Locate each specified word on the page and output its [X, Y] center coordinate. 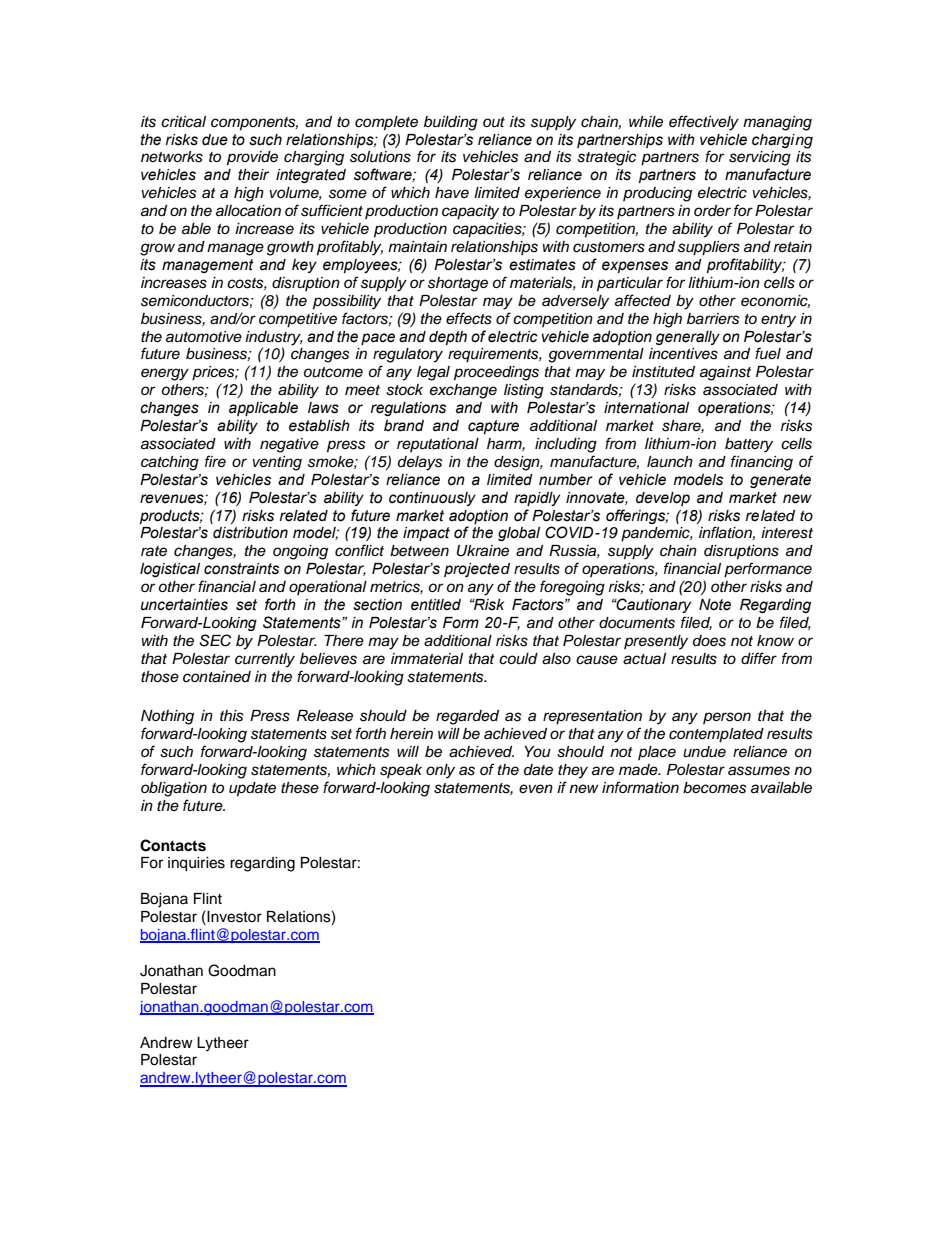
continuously [432, 499]
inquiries [196, 864]
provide [252, 158]
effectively [704, 123]
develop [663, 499]
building [451, 123]
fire [215, 461]
